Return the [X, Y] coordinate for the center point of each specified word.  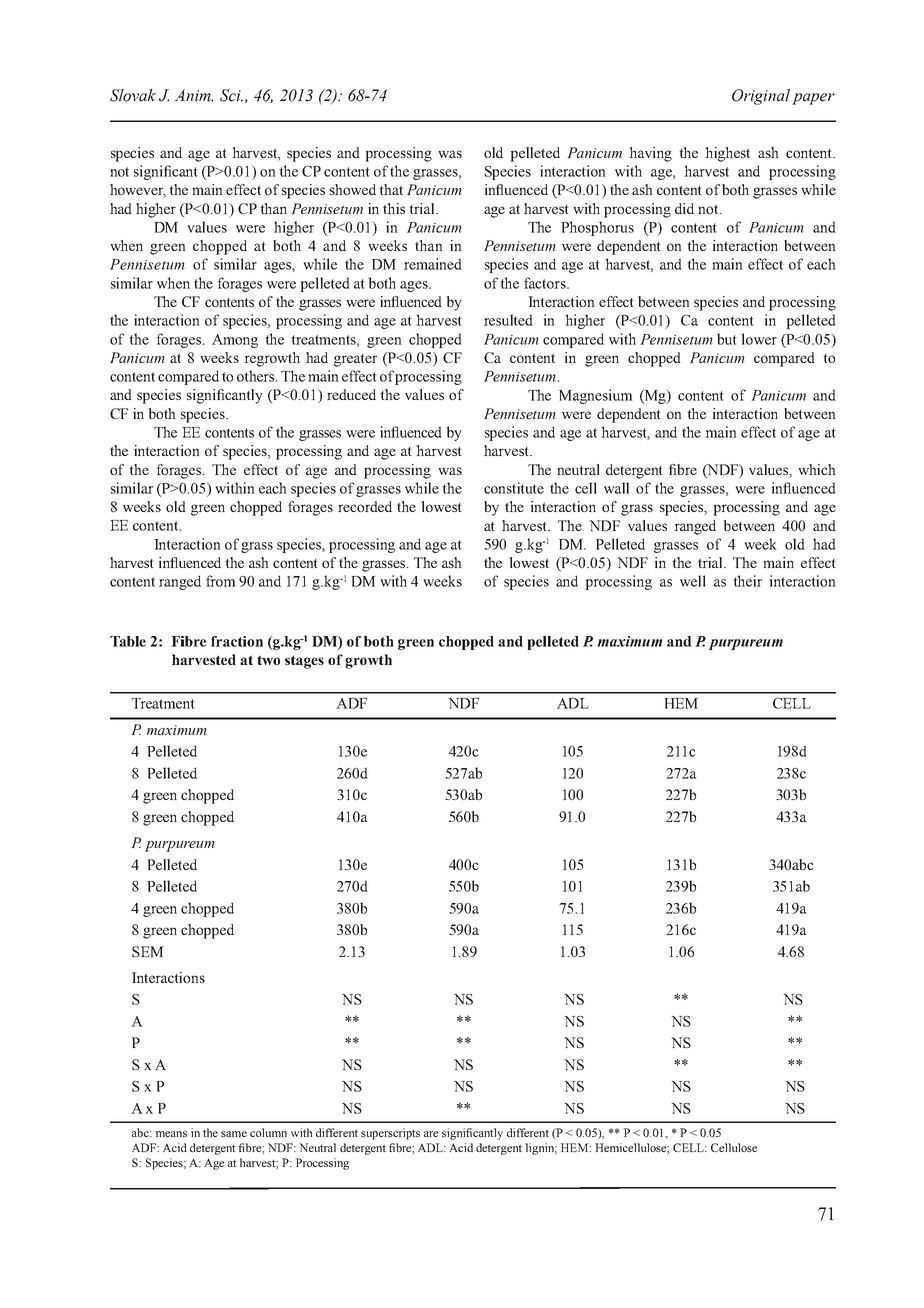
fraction [237, 641]
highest [727, 154]
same [234, 1134]
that [391, 189]
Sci [231, 95]
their [747, 581]
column [268, 1132]
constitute [514, 488]
